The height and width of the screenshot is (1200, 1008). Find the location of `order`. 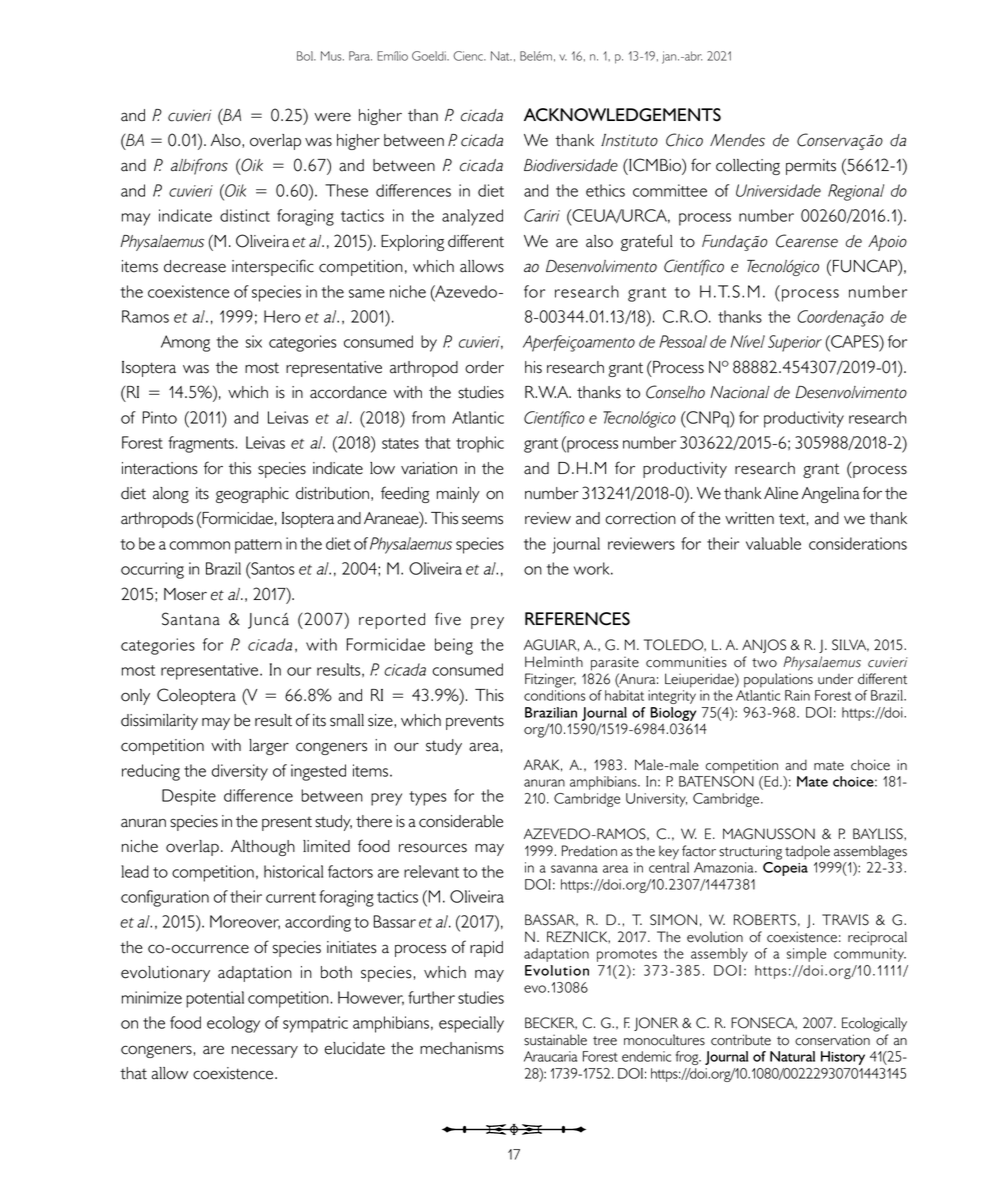

order is located at coordinates (484, 367).
